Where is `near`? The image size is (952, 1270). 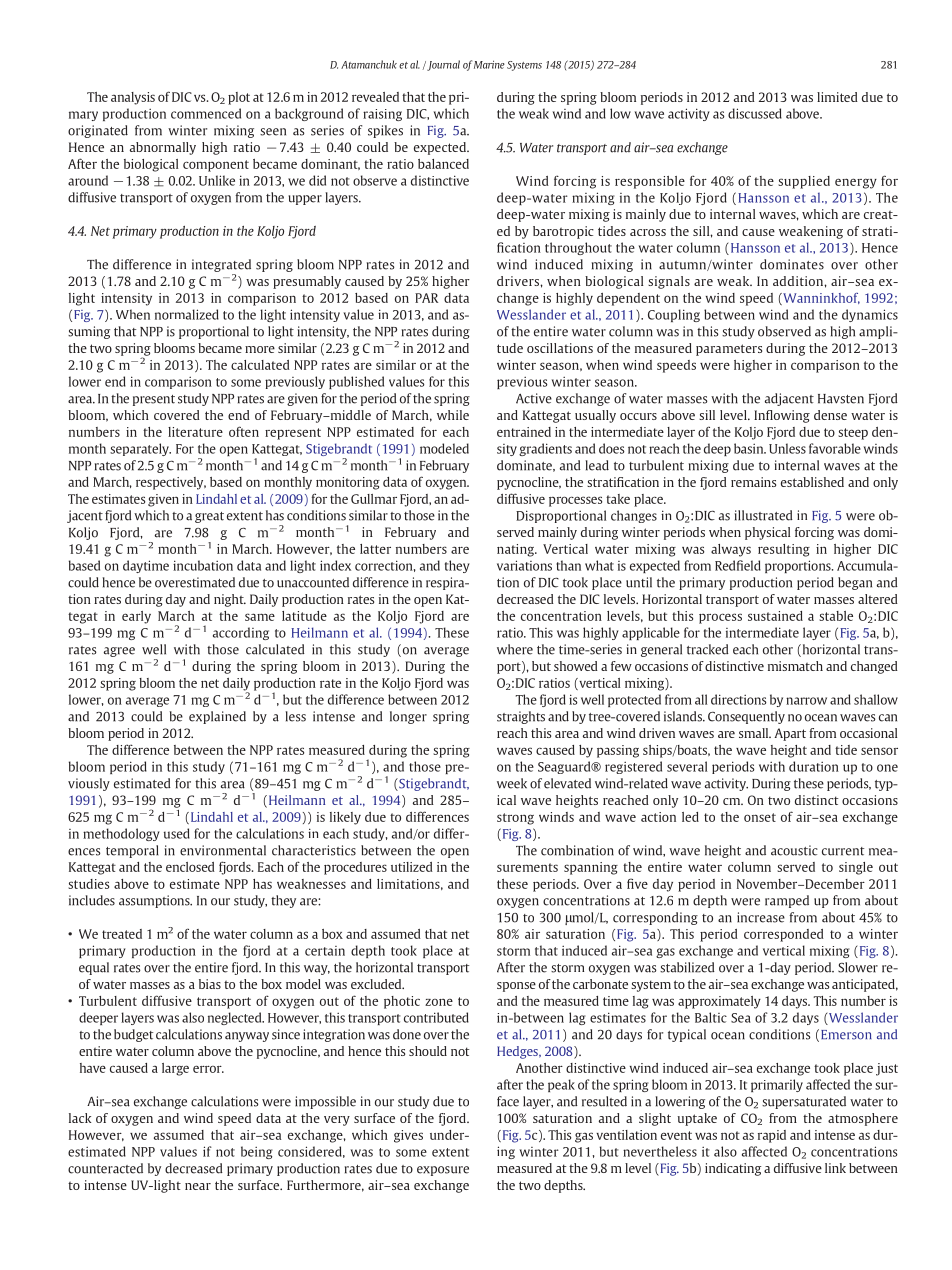 near is located at coordinates (198, 1186).
